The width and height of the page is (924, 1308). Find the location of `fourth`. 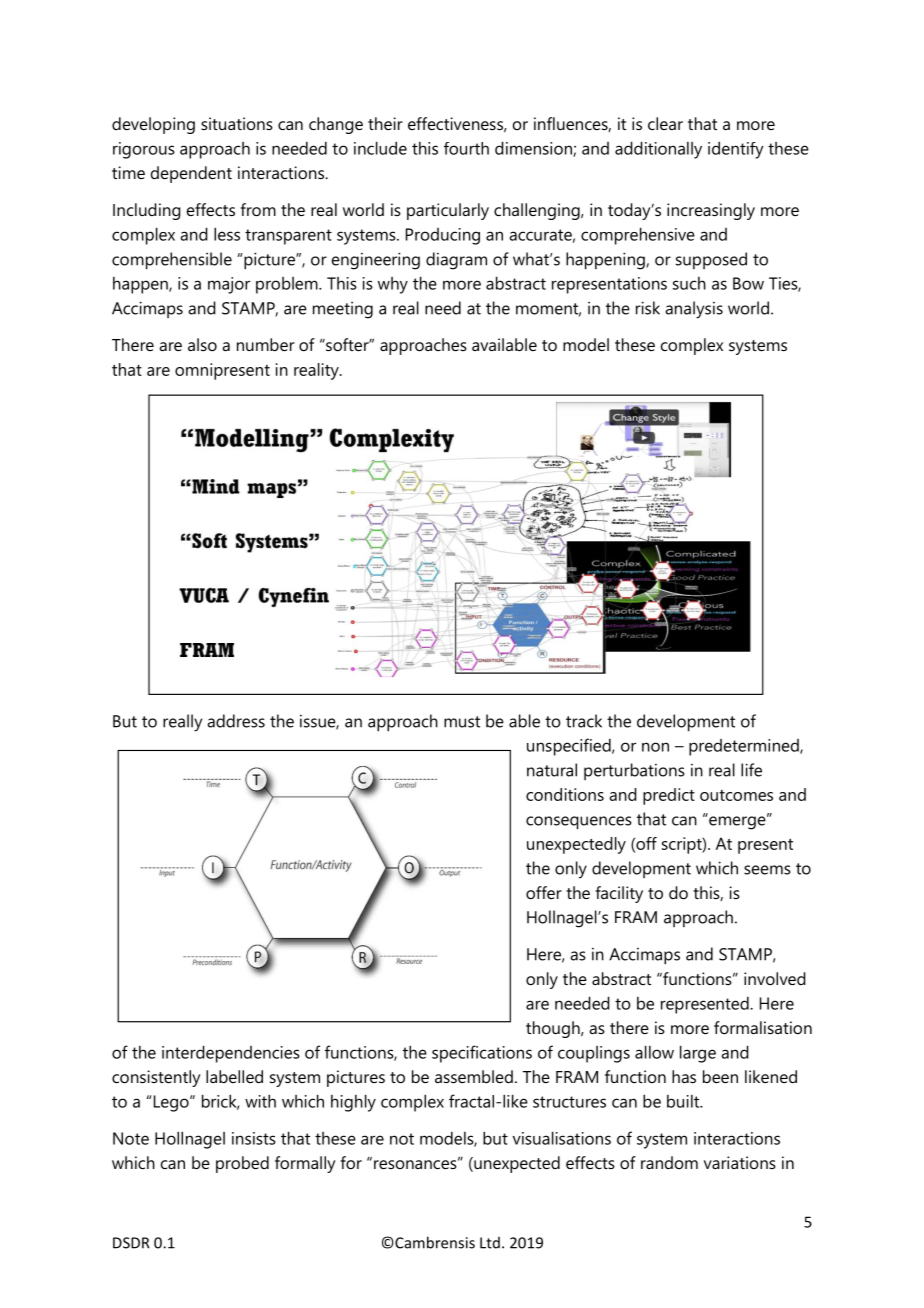

fourth is located at coordinates (466, 148).
